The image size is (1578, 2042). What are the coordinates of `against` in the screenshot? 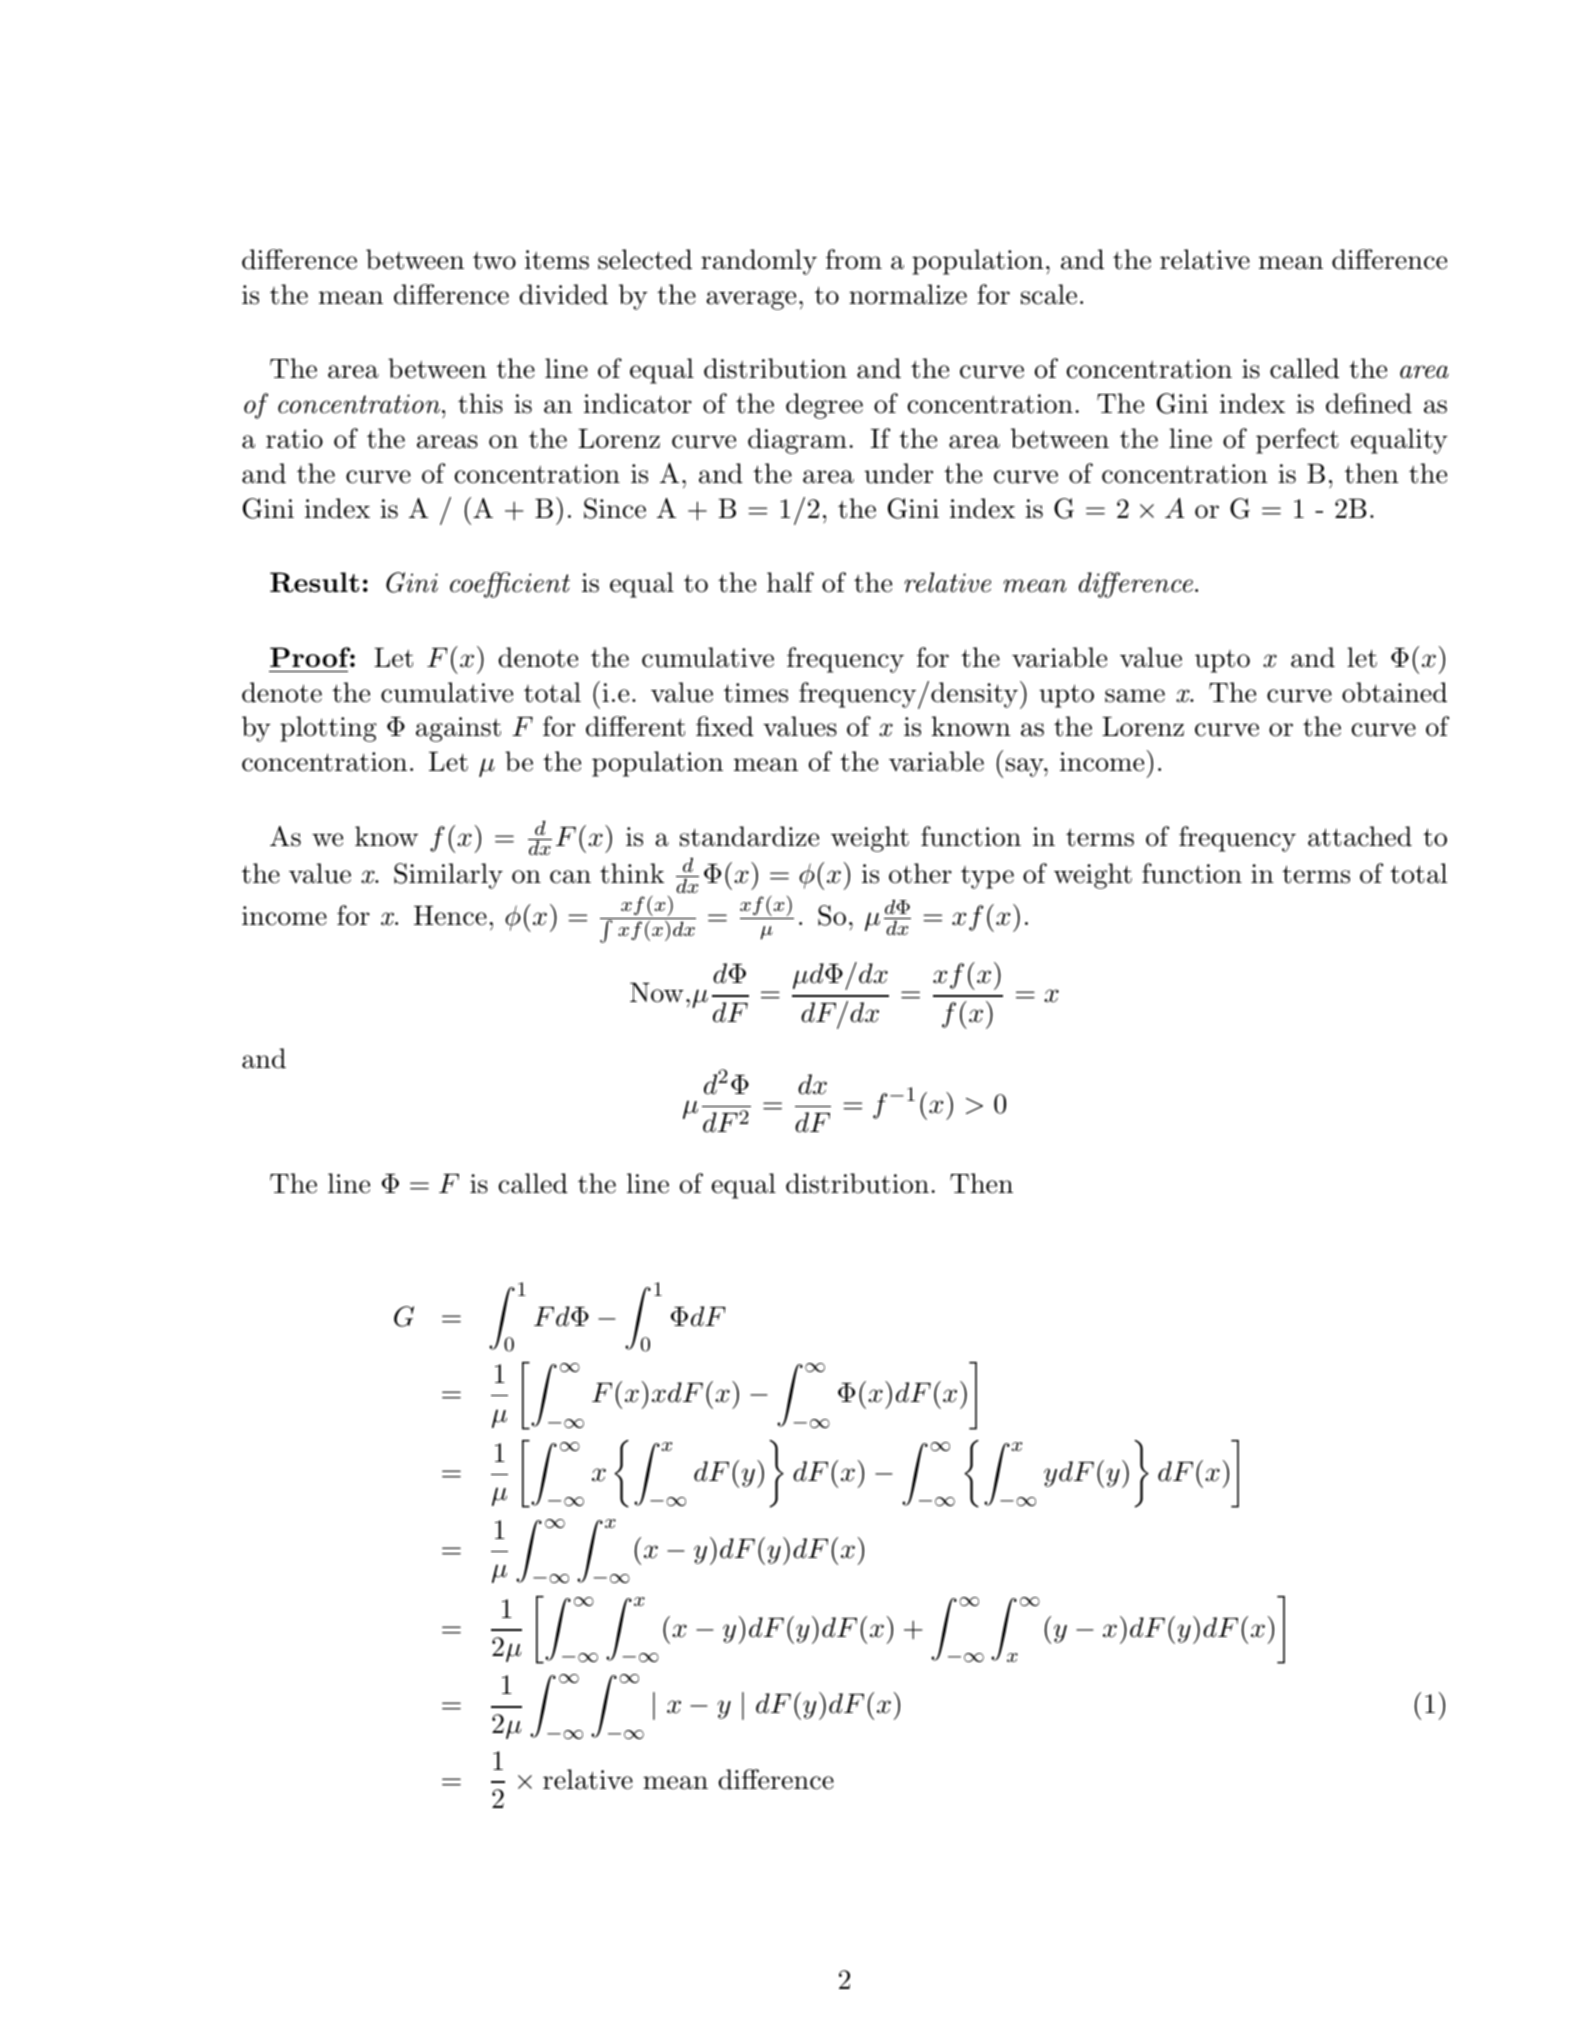 It's located at (458, 729).
